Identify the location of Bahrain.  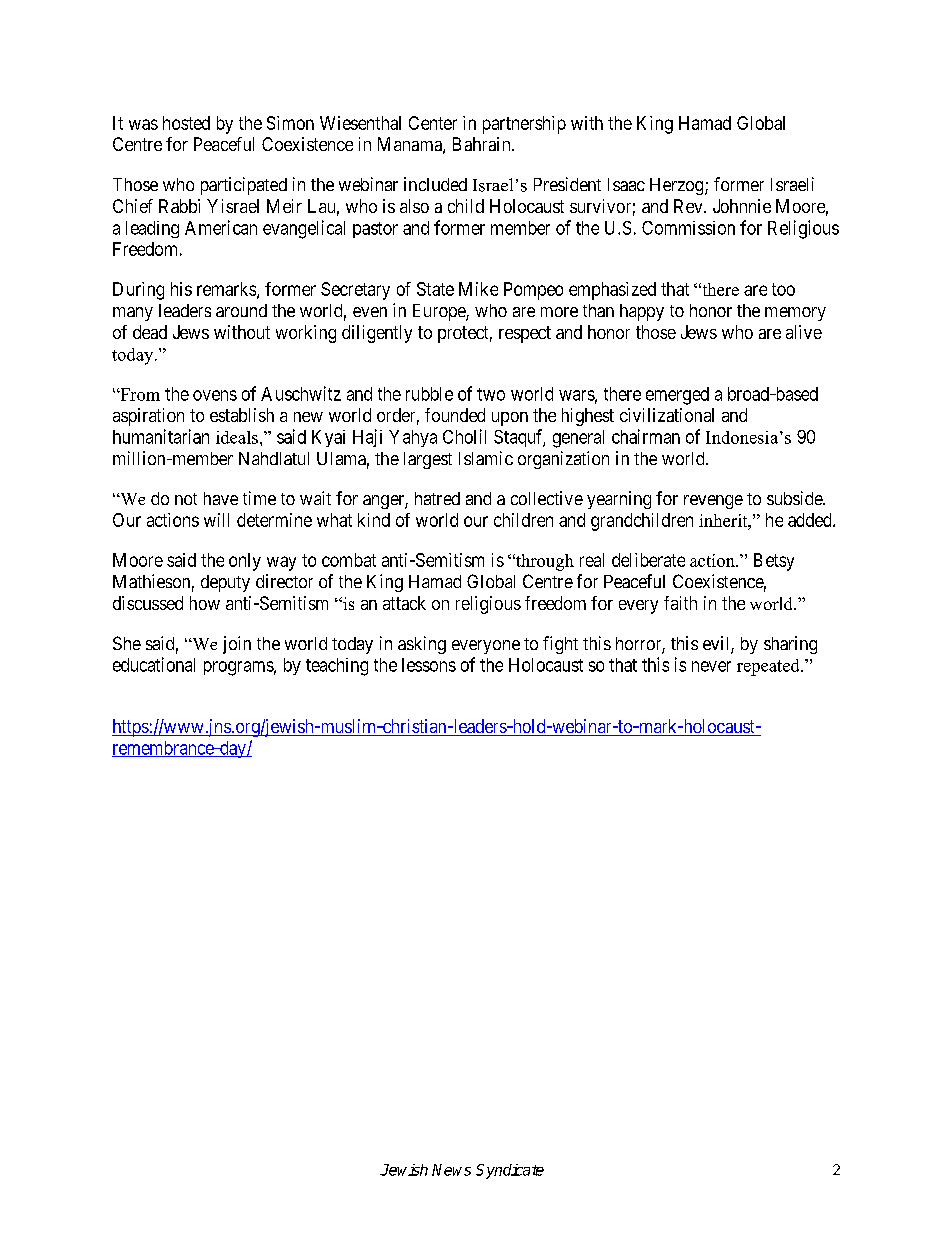
(483, 144).
